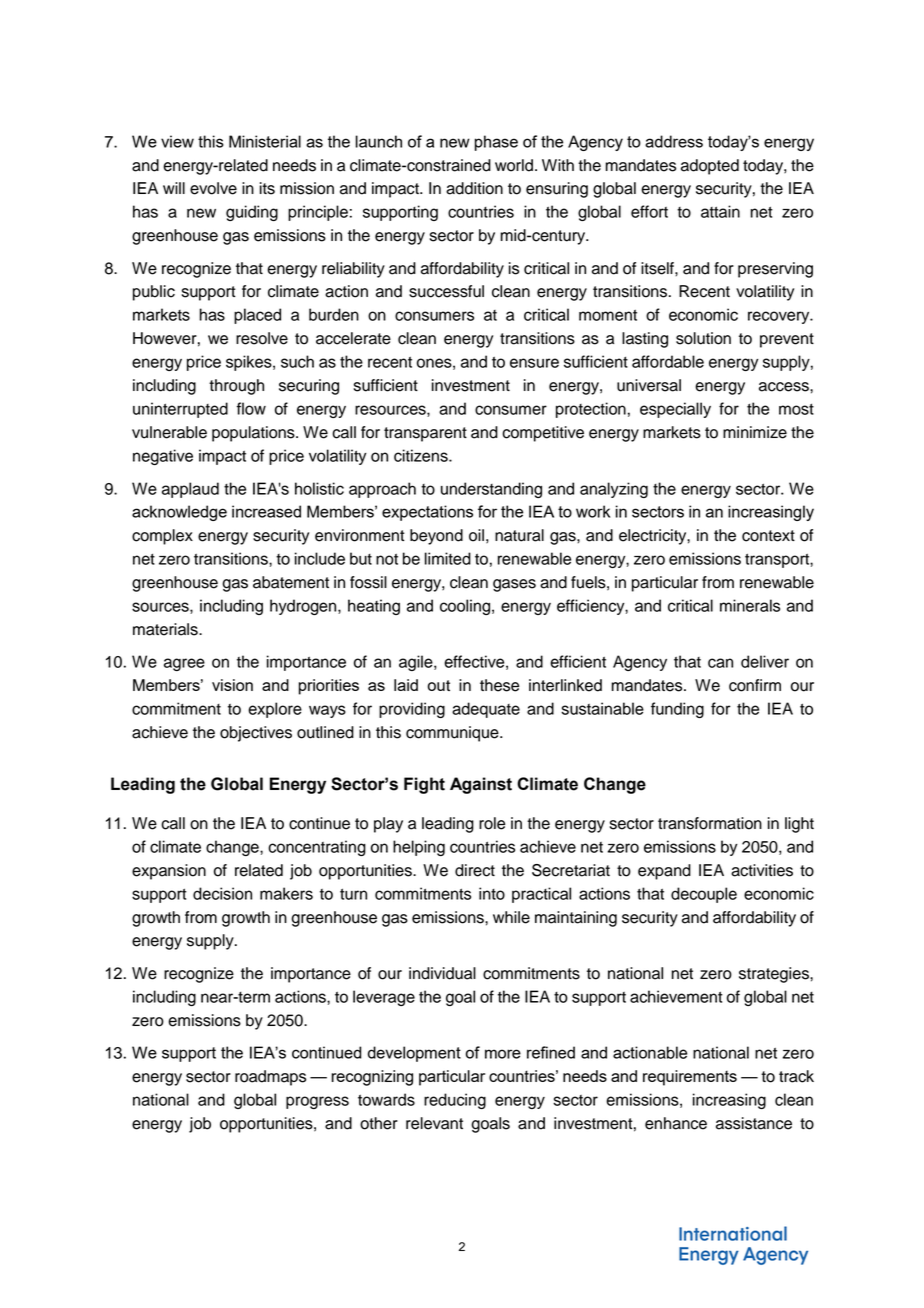  Describe the element at coordinates (710, 167) in the document. I see `adopted` at that location.
